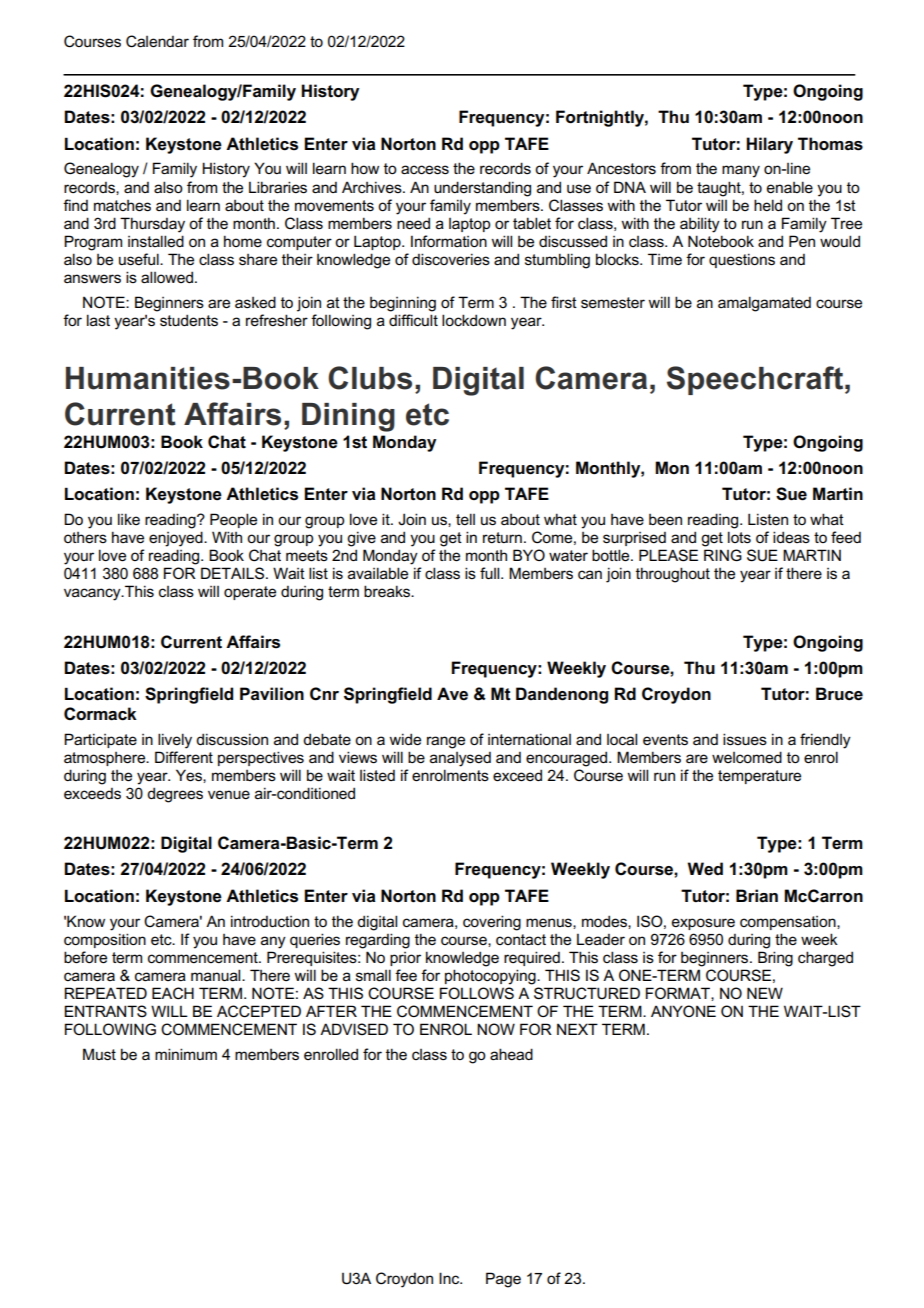  Describe the element at coordinates (764, 304) in the screenshot. I see `amalgamated` at that location.
